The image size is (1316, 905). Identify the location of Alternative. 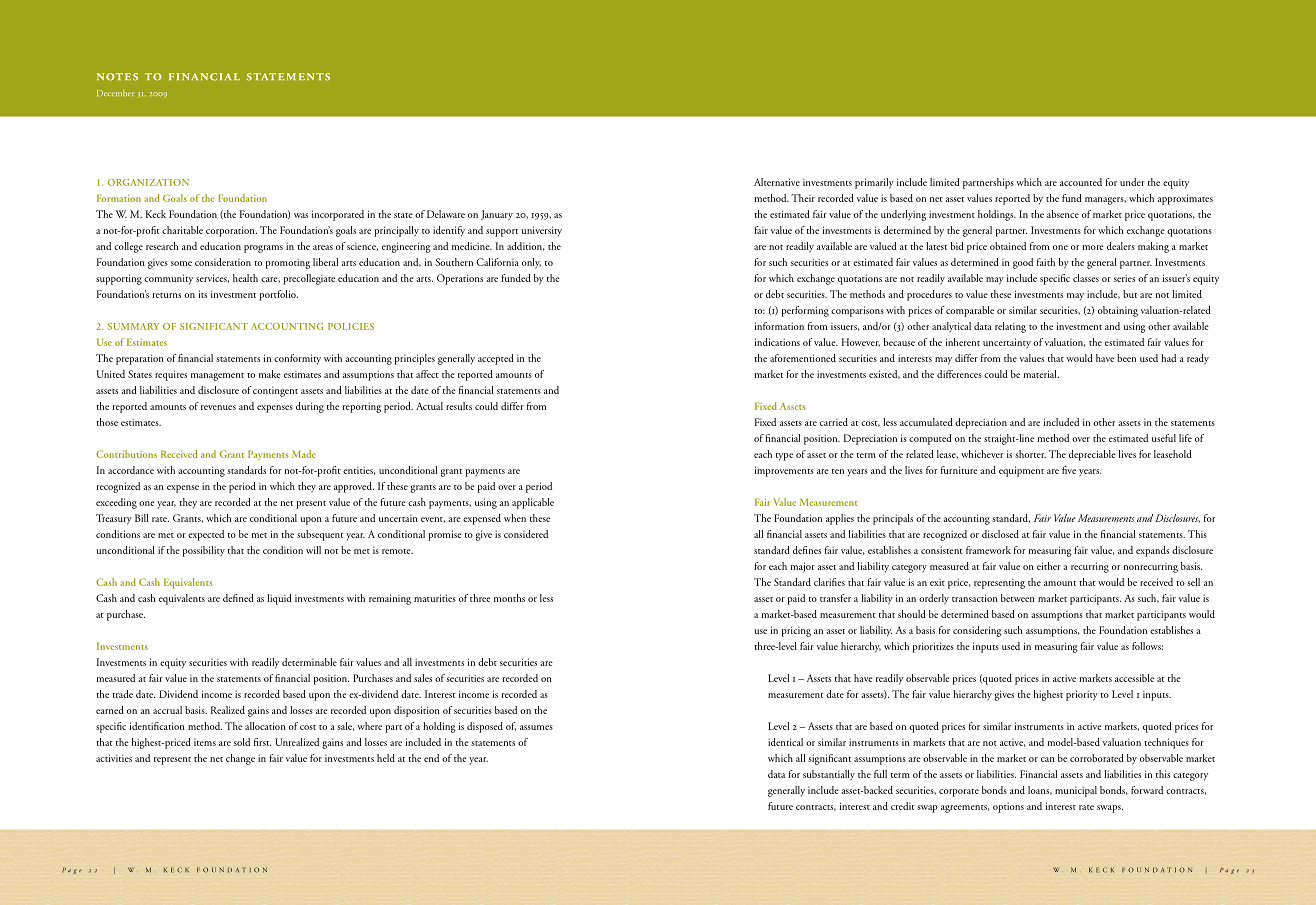
(777, 182).
